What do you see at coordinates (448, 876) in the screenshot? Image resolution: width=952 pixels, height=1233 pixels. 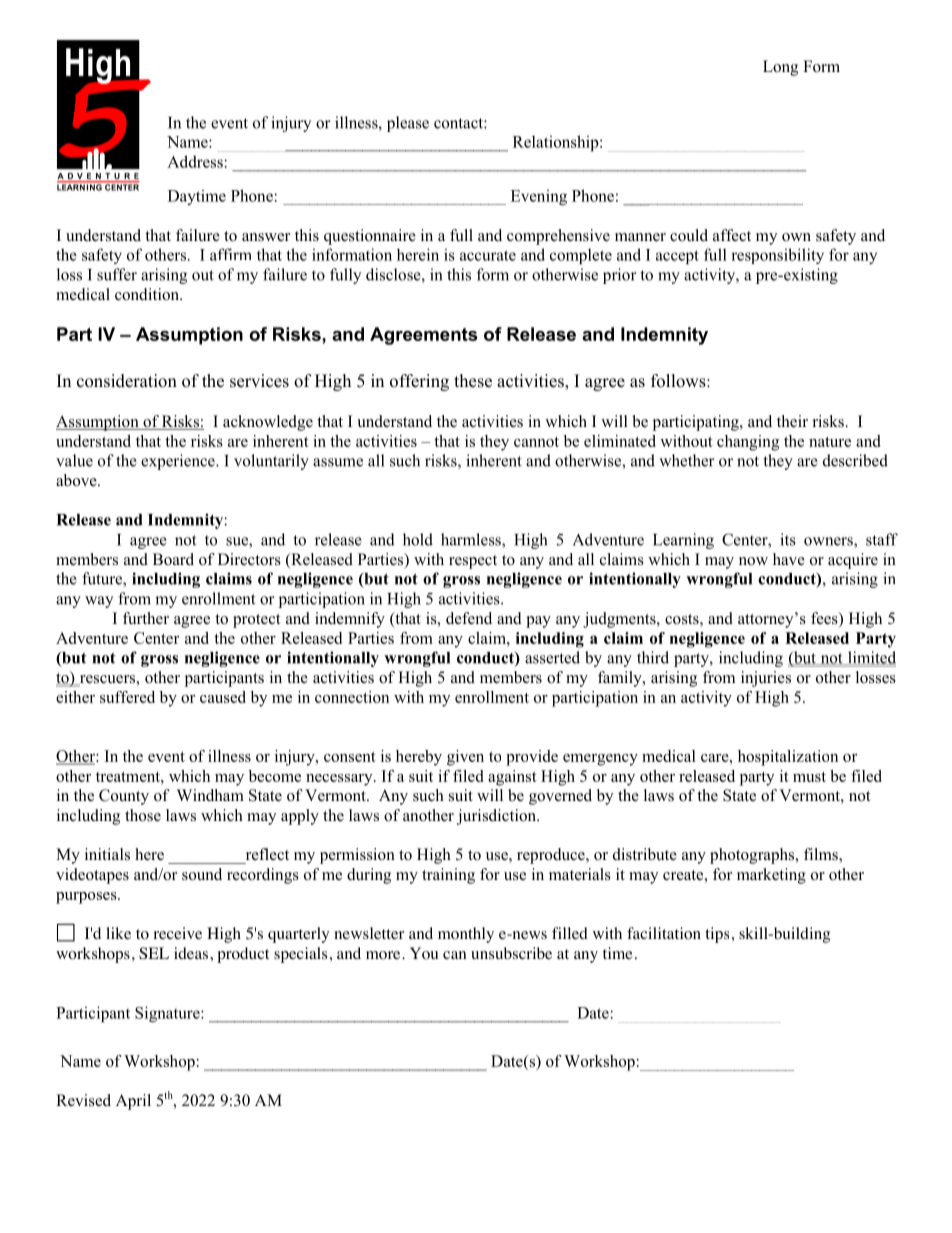 I see `training` at bounding box center [448, 876].
